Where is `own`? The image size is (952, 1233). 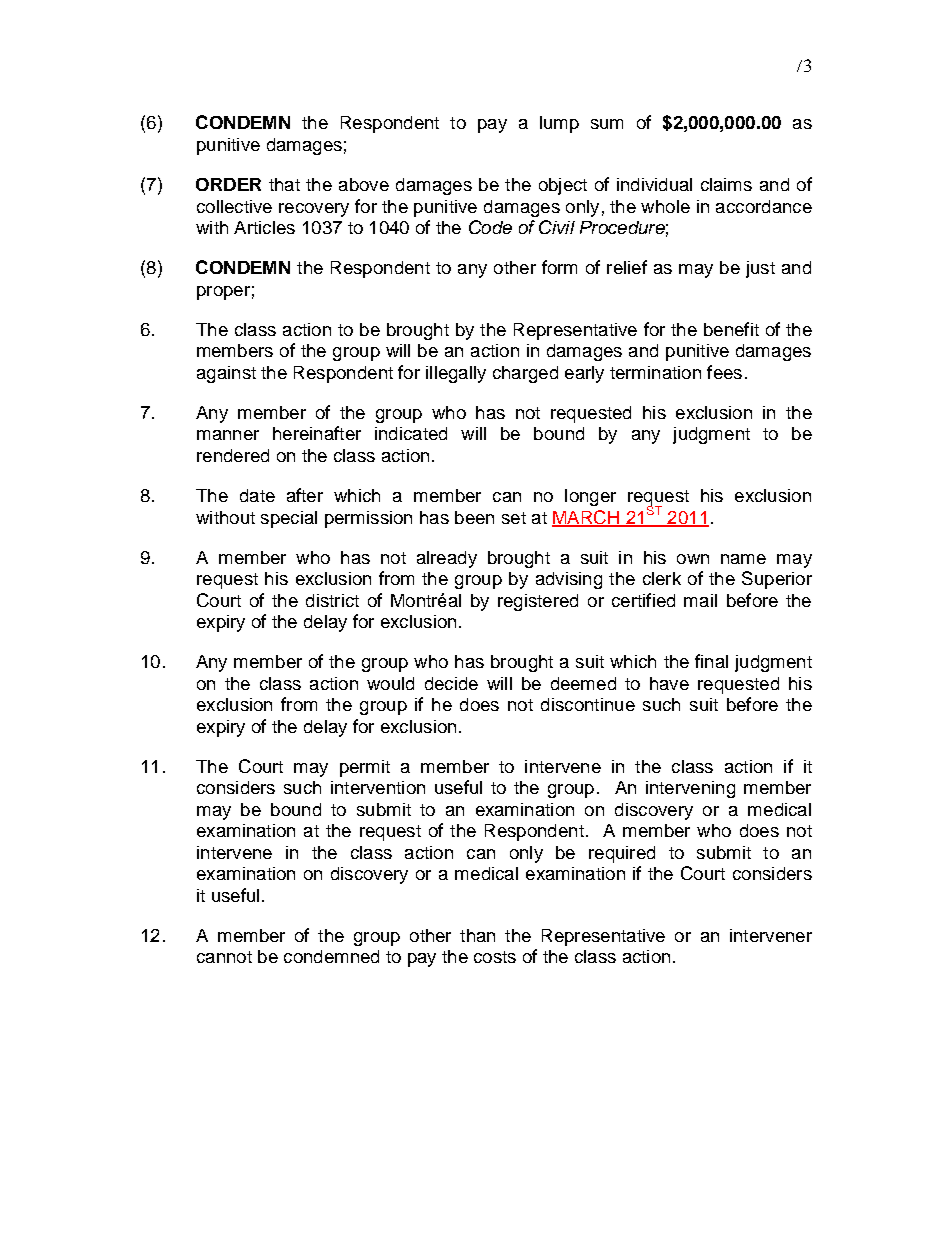 own is located at coordinates (693, 559).
